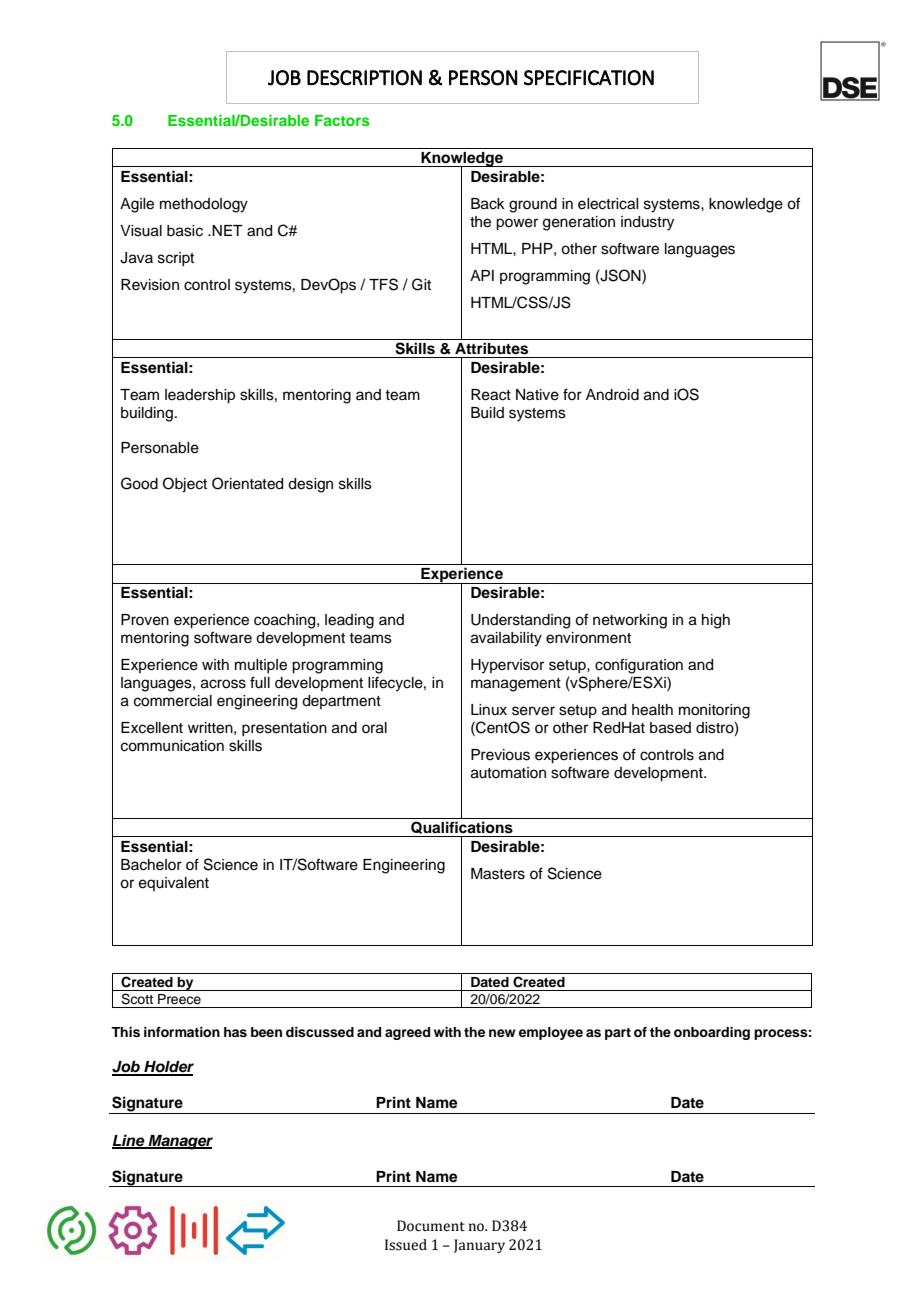 The image size is (924, 1308). What do you see at coordinates (491, 395) in the screenshot?
I see `React` at bounding box center [491, 395].
